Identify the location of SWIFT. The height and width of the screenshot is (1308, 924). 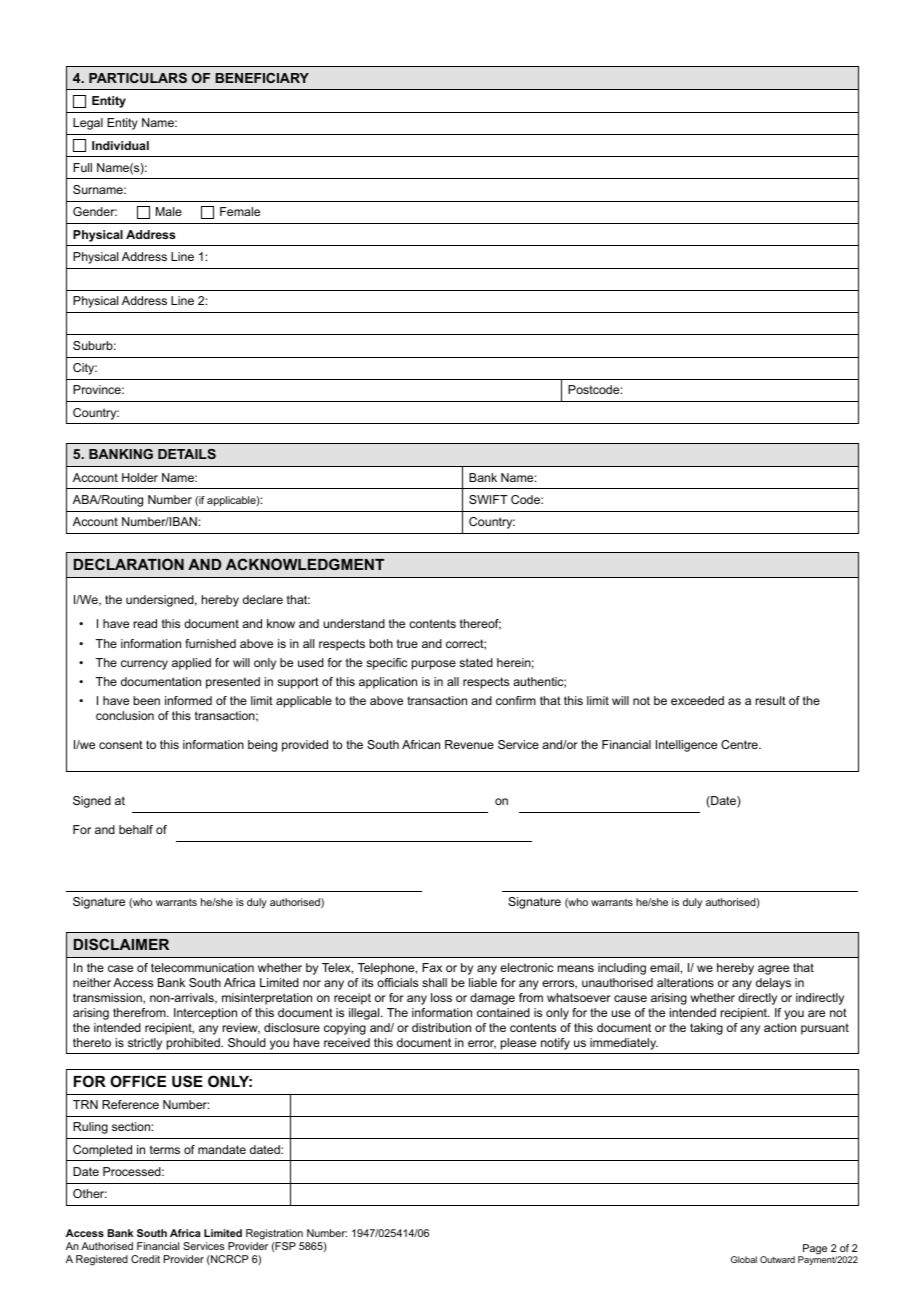
(488, 499).
